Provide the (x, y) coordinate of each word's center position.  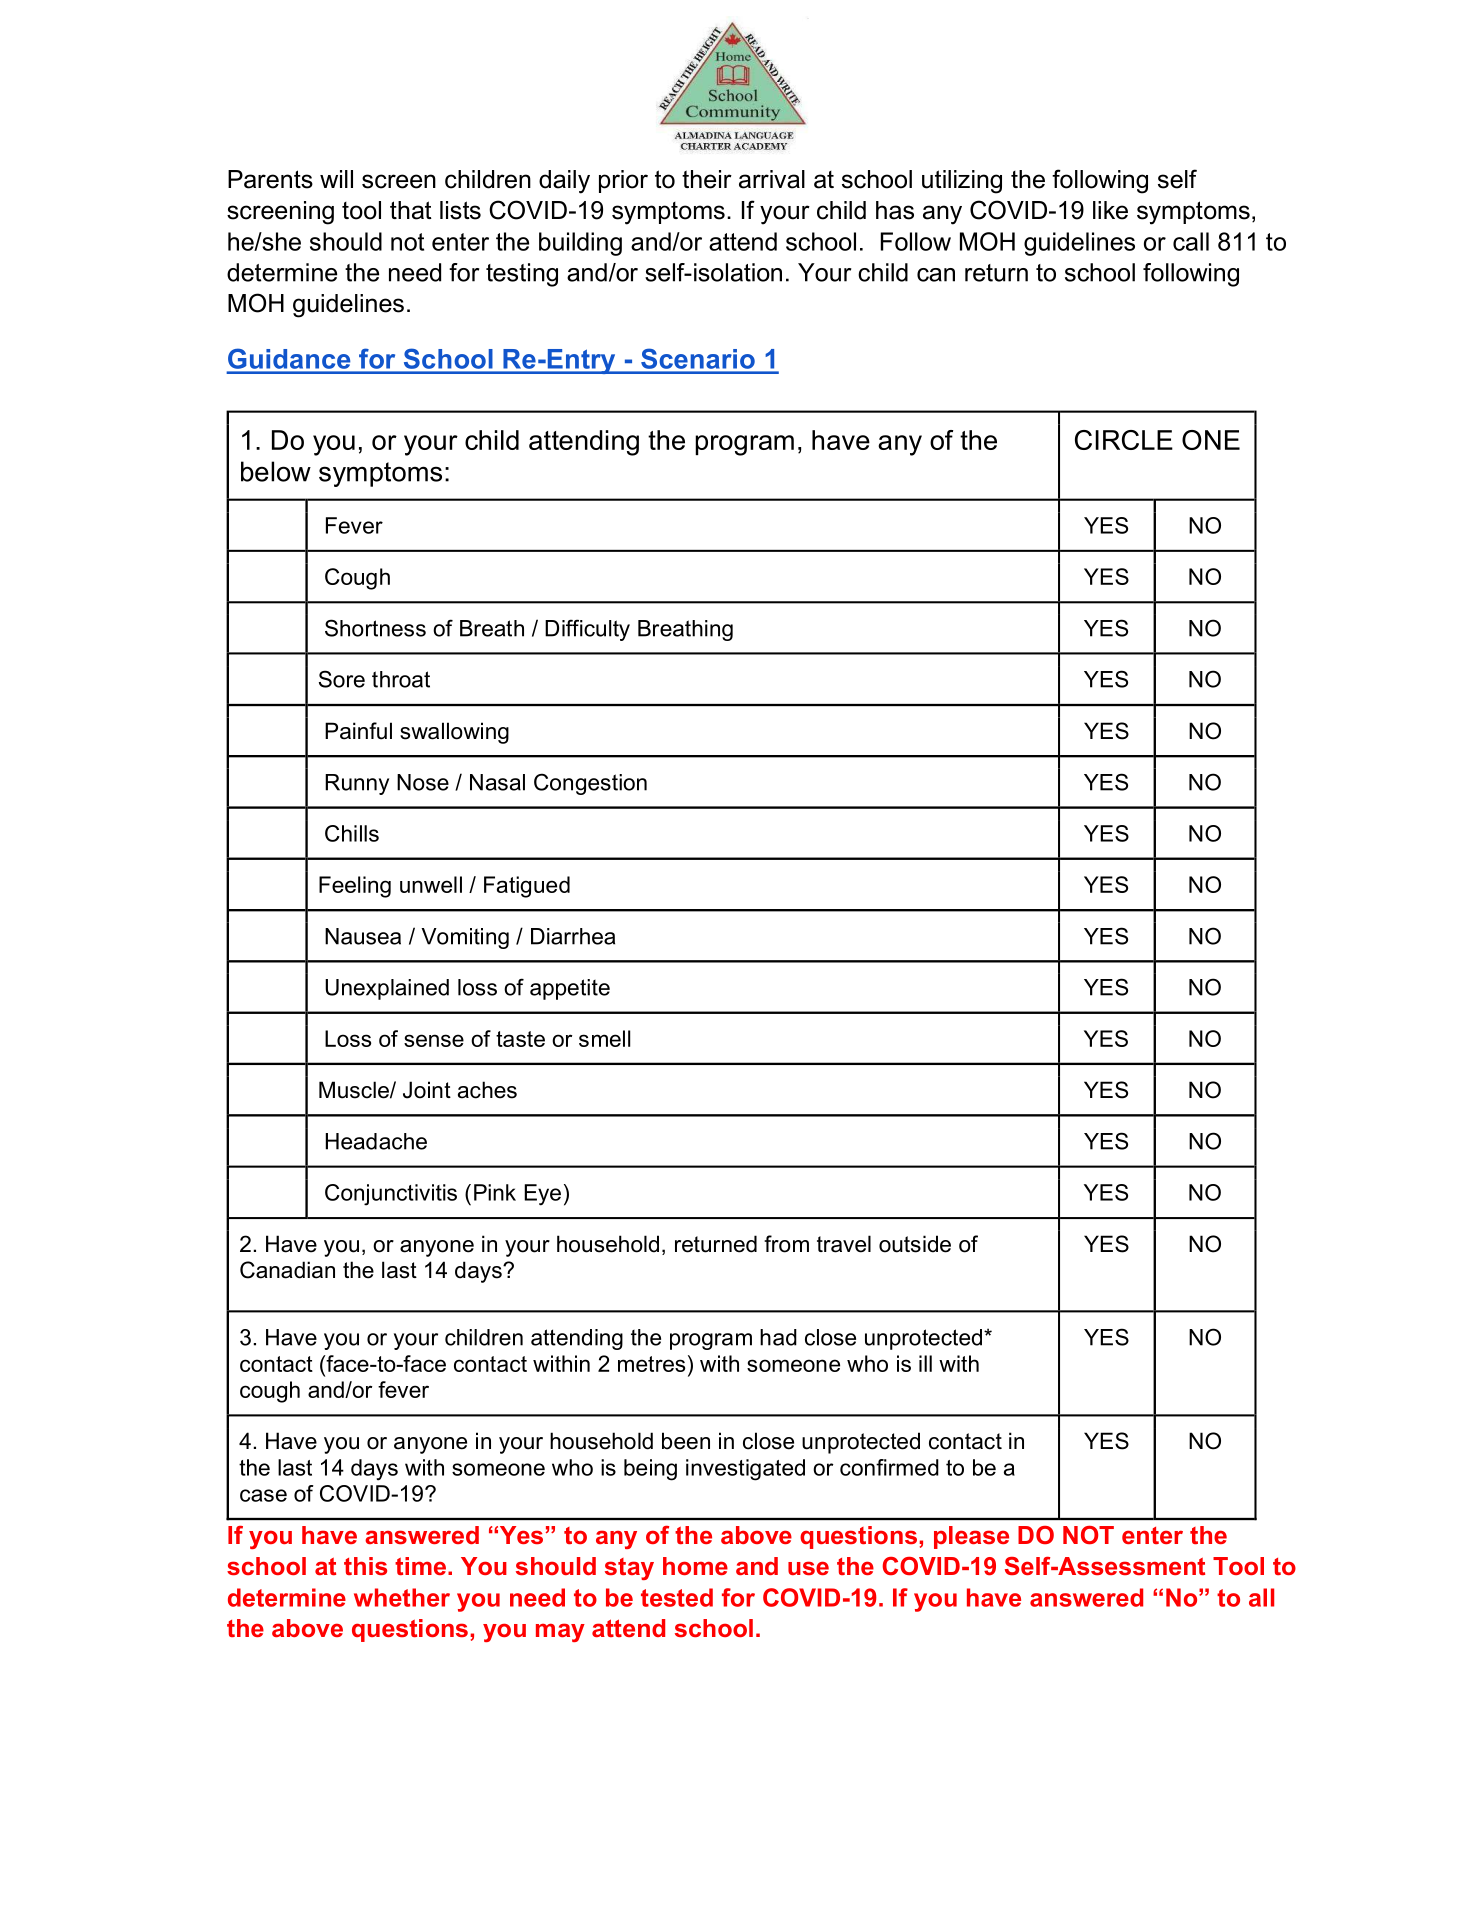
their (707, 179)
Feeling (355, 887)
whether (402, 1597)
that (411, 210)
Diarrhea (573, 936)
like (1110, 210)
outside (915, 1244)
